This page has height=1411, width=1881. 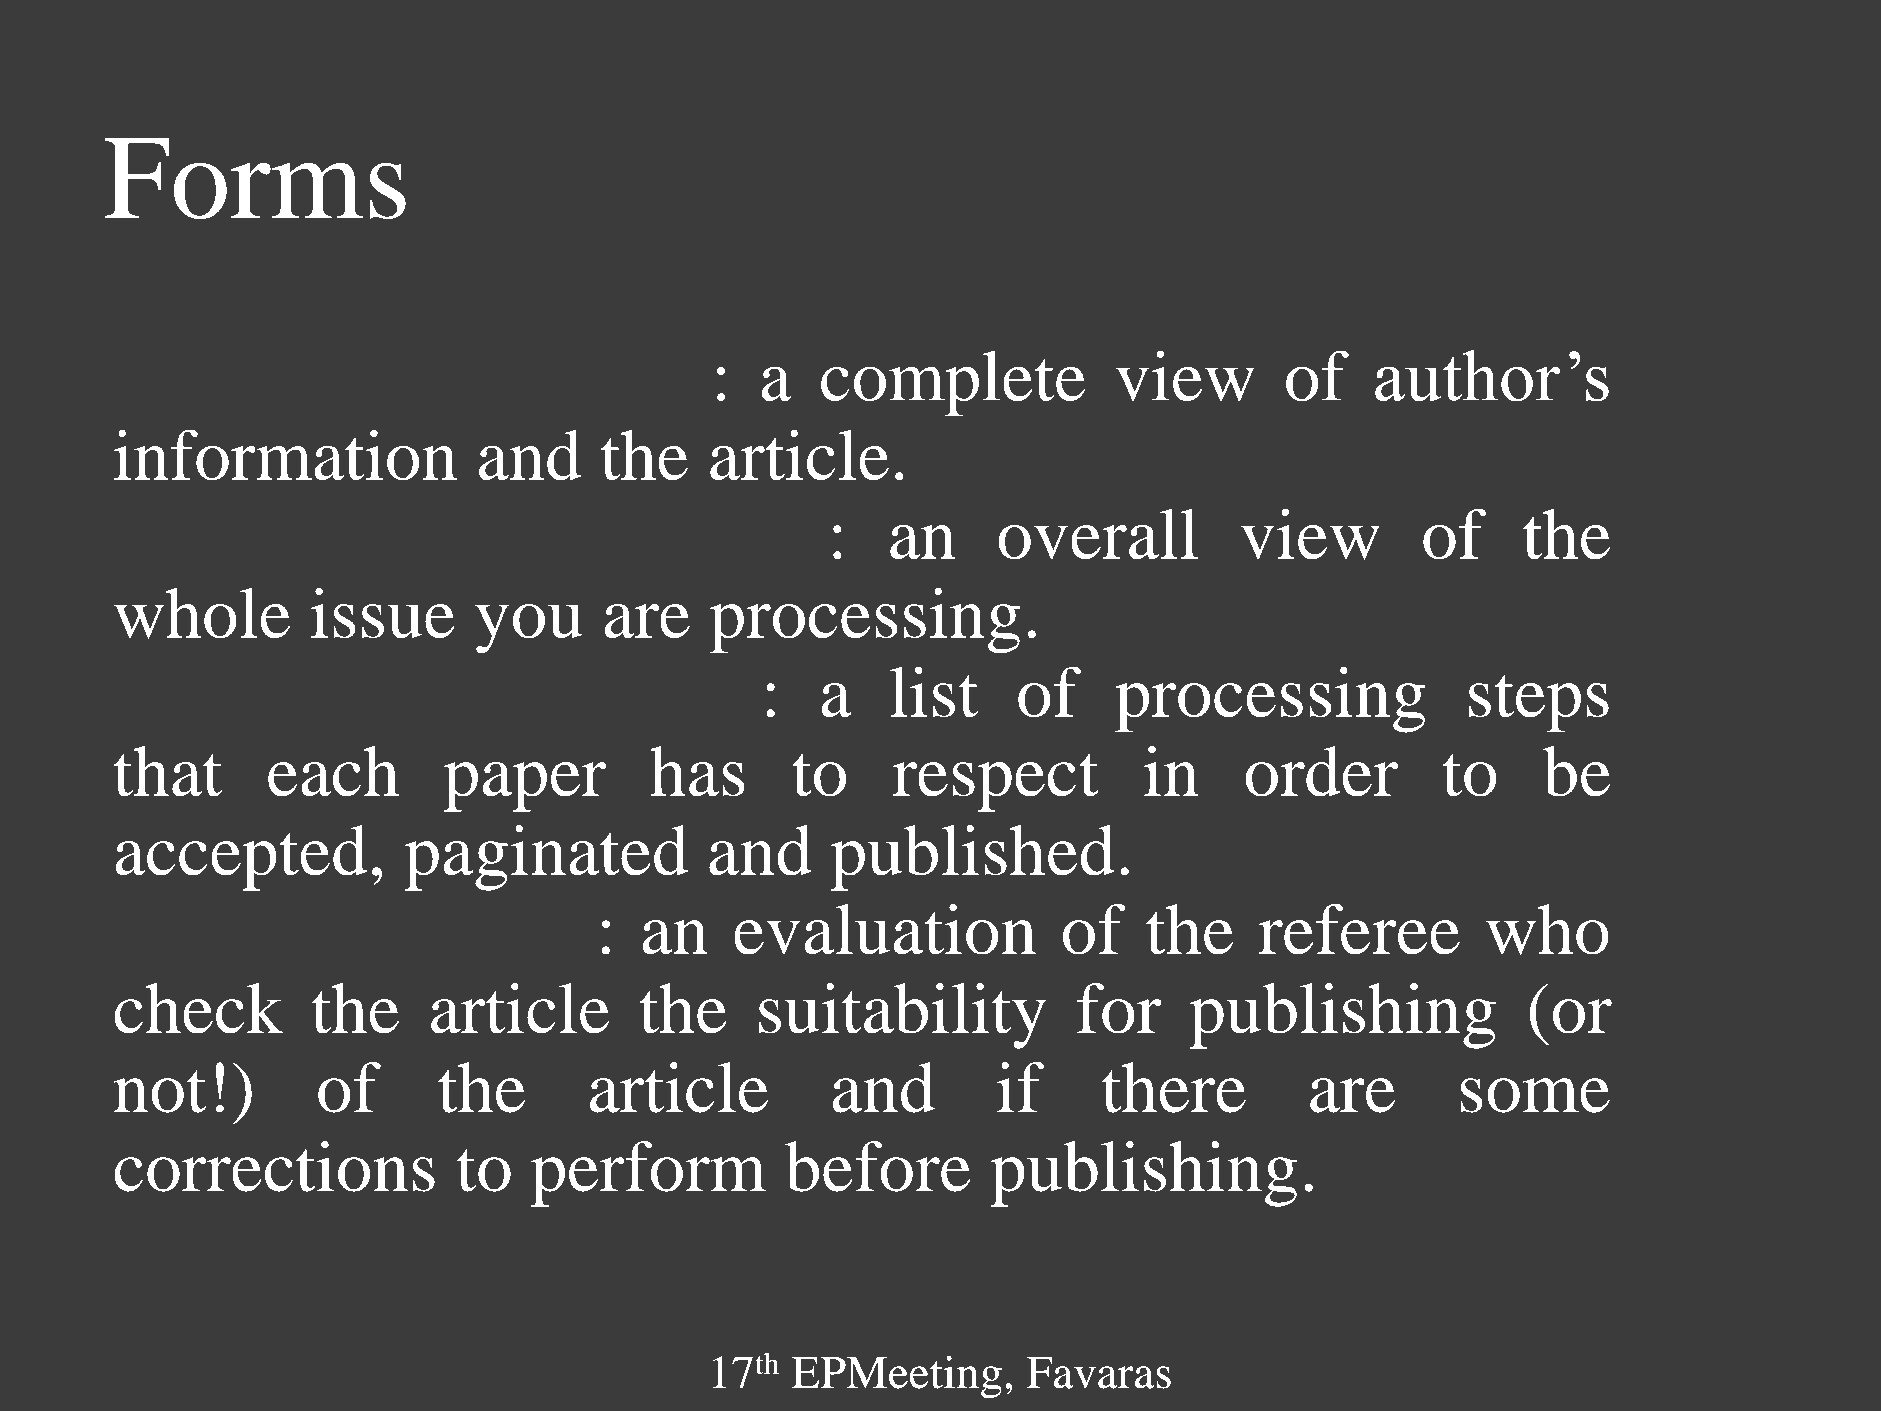 I want to click on evaluation, so click(x=885, y=929).
